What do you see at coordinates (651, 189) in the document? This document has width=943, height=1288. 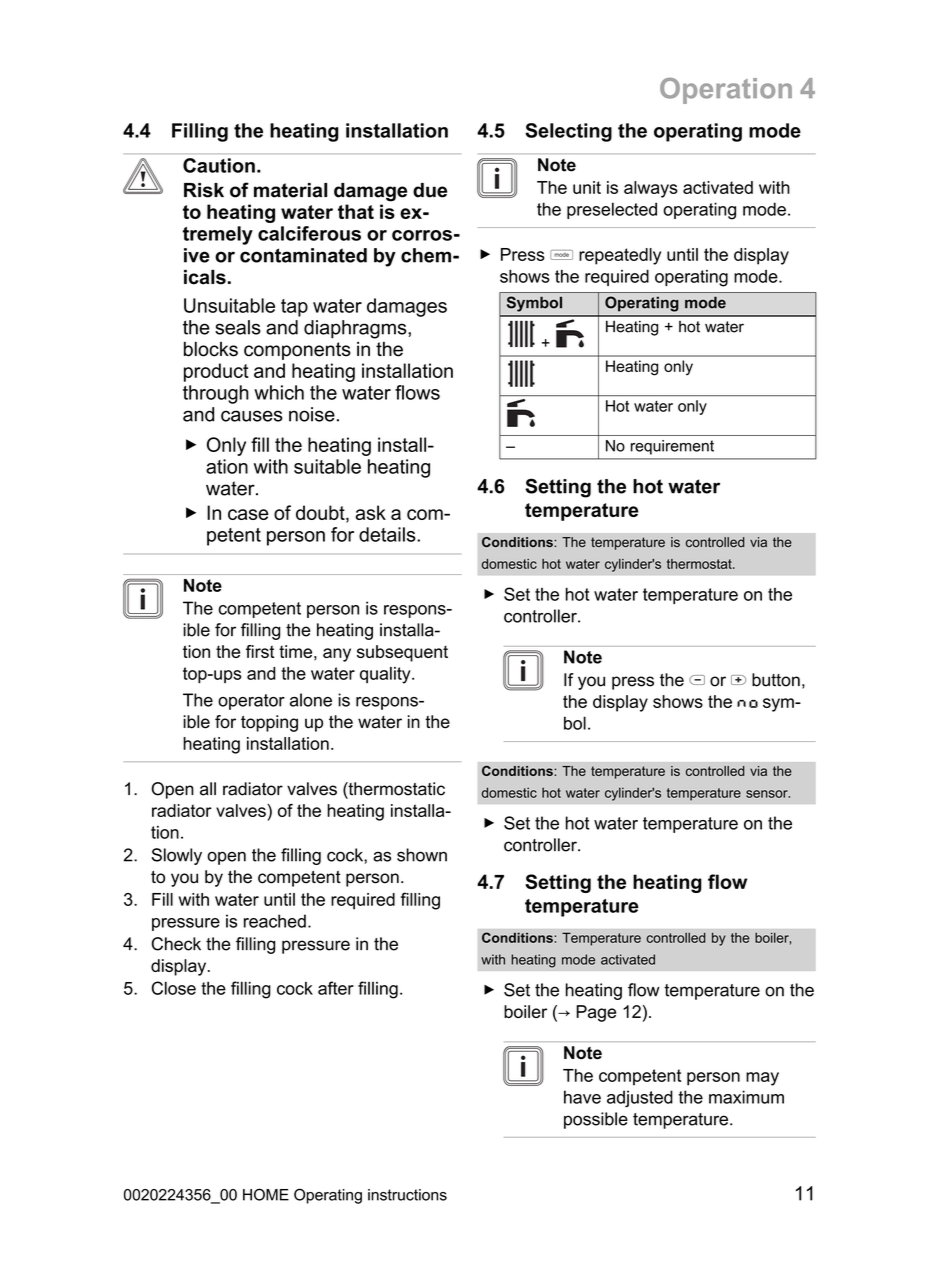 I see `always` at bounding box center [651, 189].
